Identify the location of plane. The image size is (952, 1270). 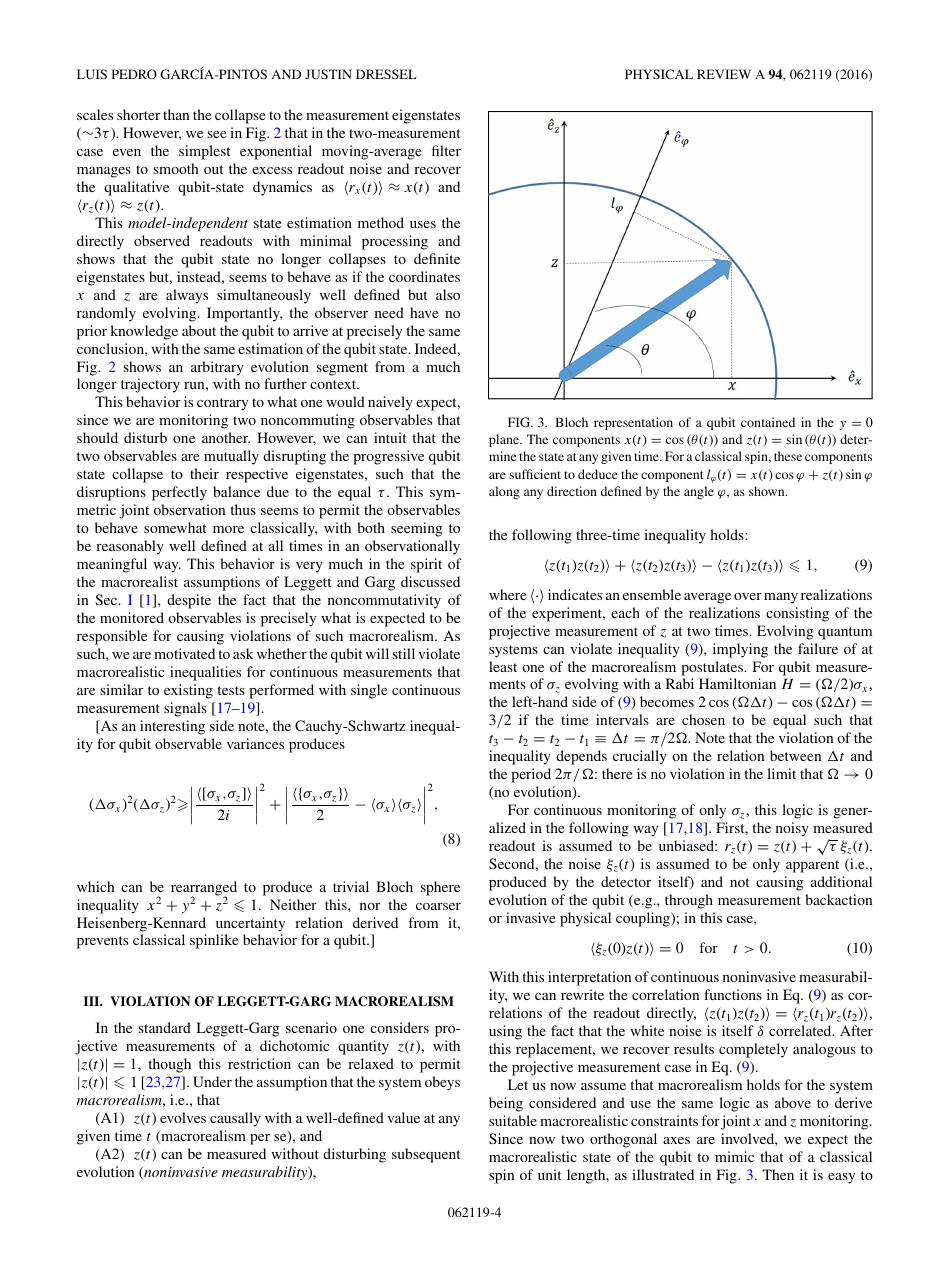
(505, 440).
